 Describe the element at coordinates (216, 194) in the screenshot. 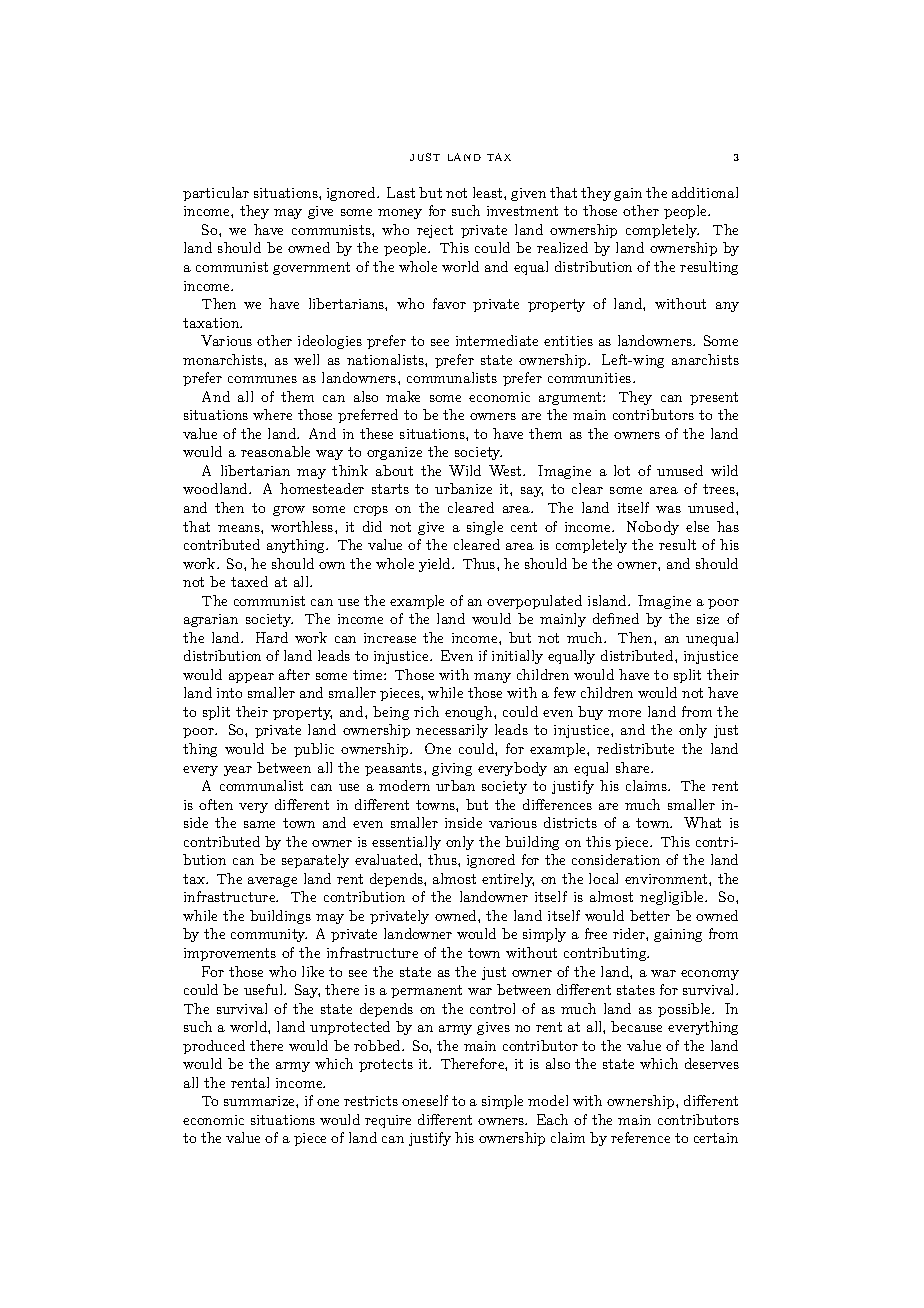

I see `particular` at that location.
